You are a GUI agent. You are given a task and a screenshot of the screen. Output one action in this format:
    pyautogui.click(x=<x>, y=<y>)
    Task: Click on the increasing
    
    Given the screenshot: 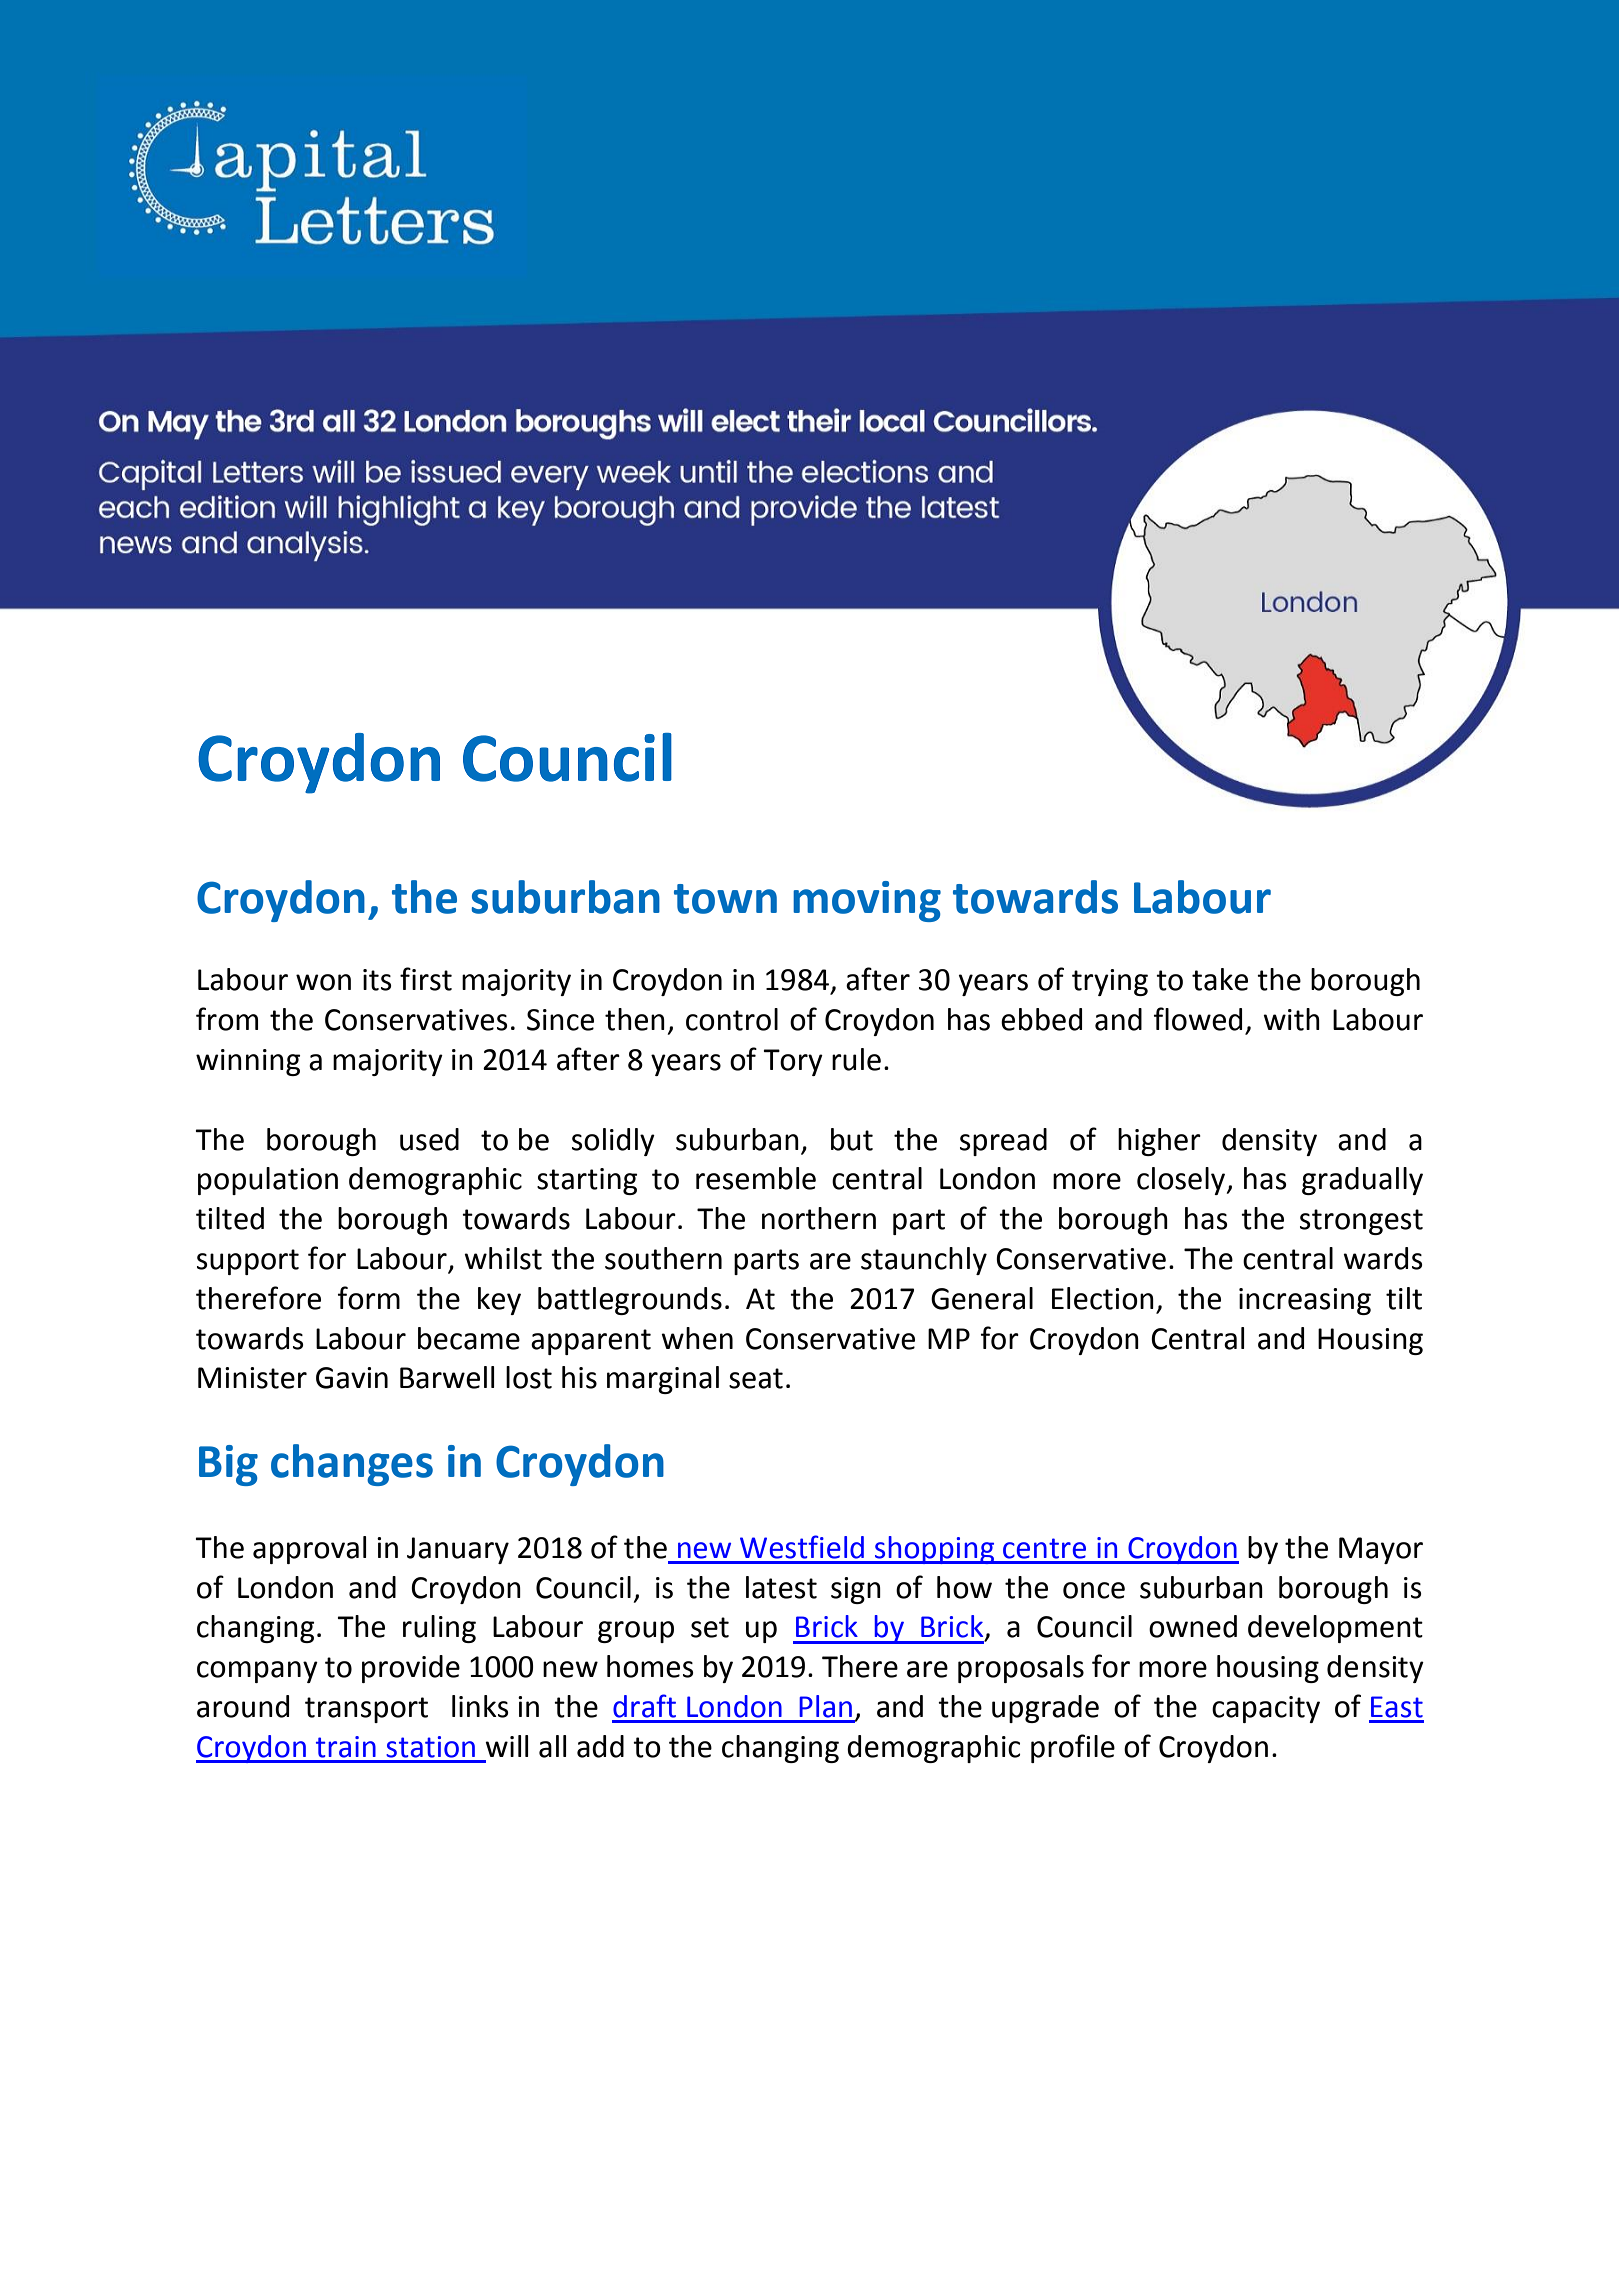 What is the action you would take?
    pyautogui.click(x=1305, y=1301)
